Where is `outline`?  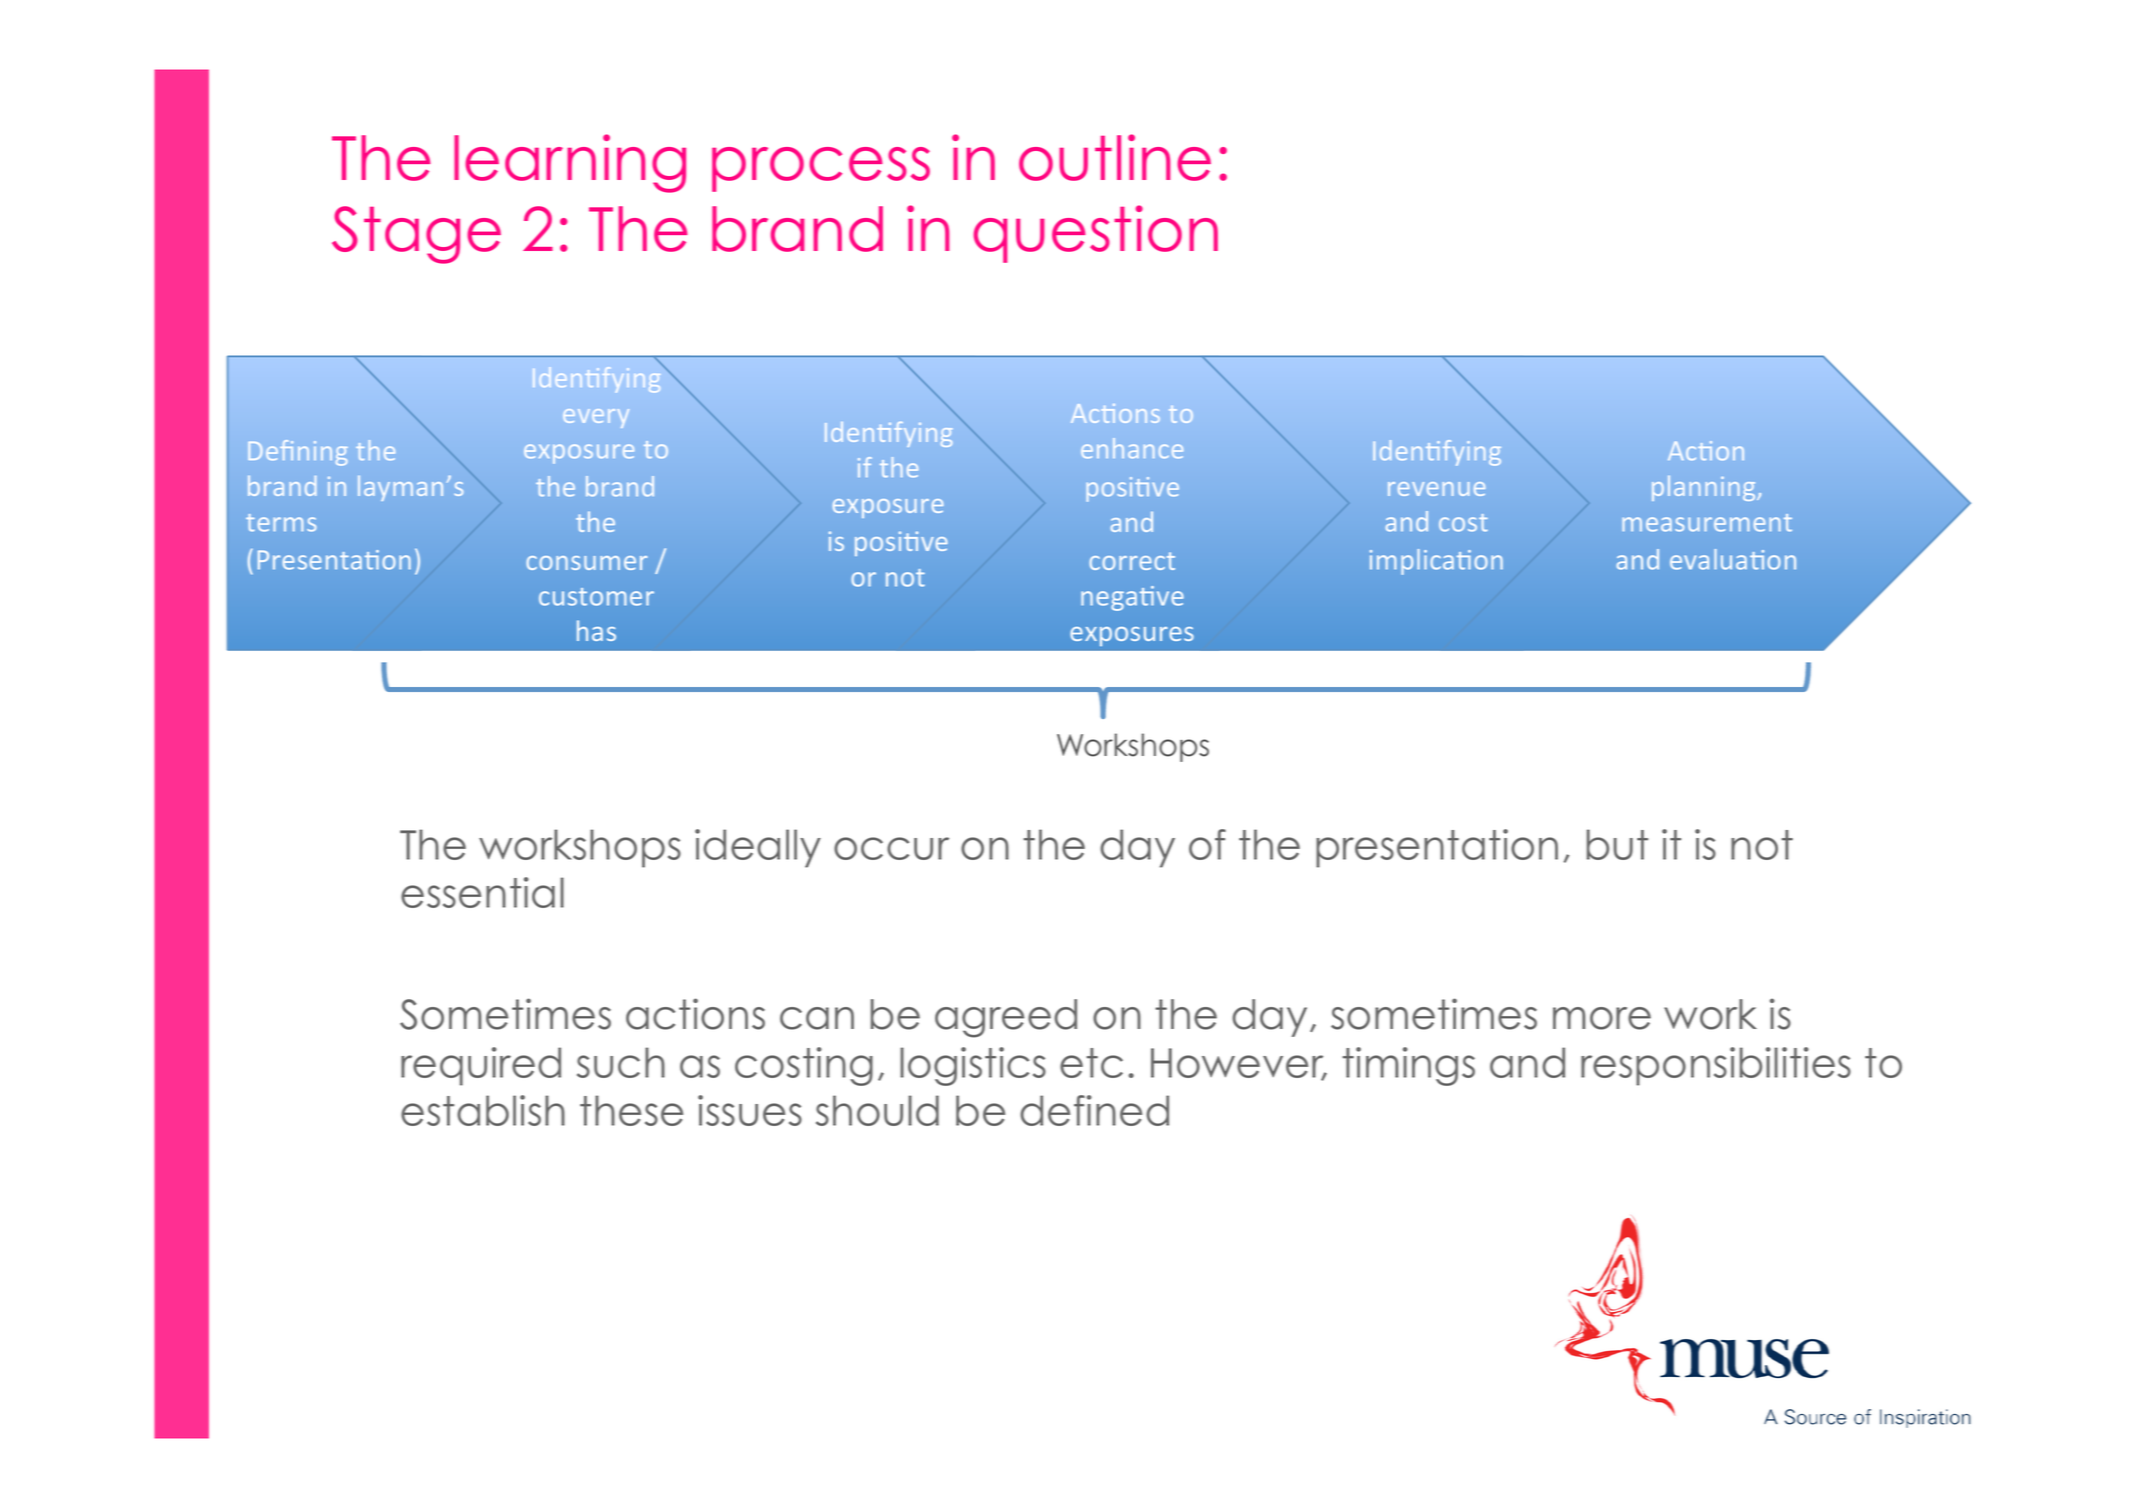 outline is located at coordinates (1115, 157).
